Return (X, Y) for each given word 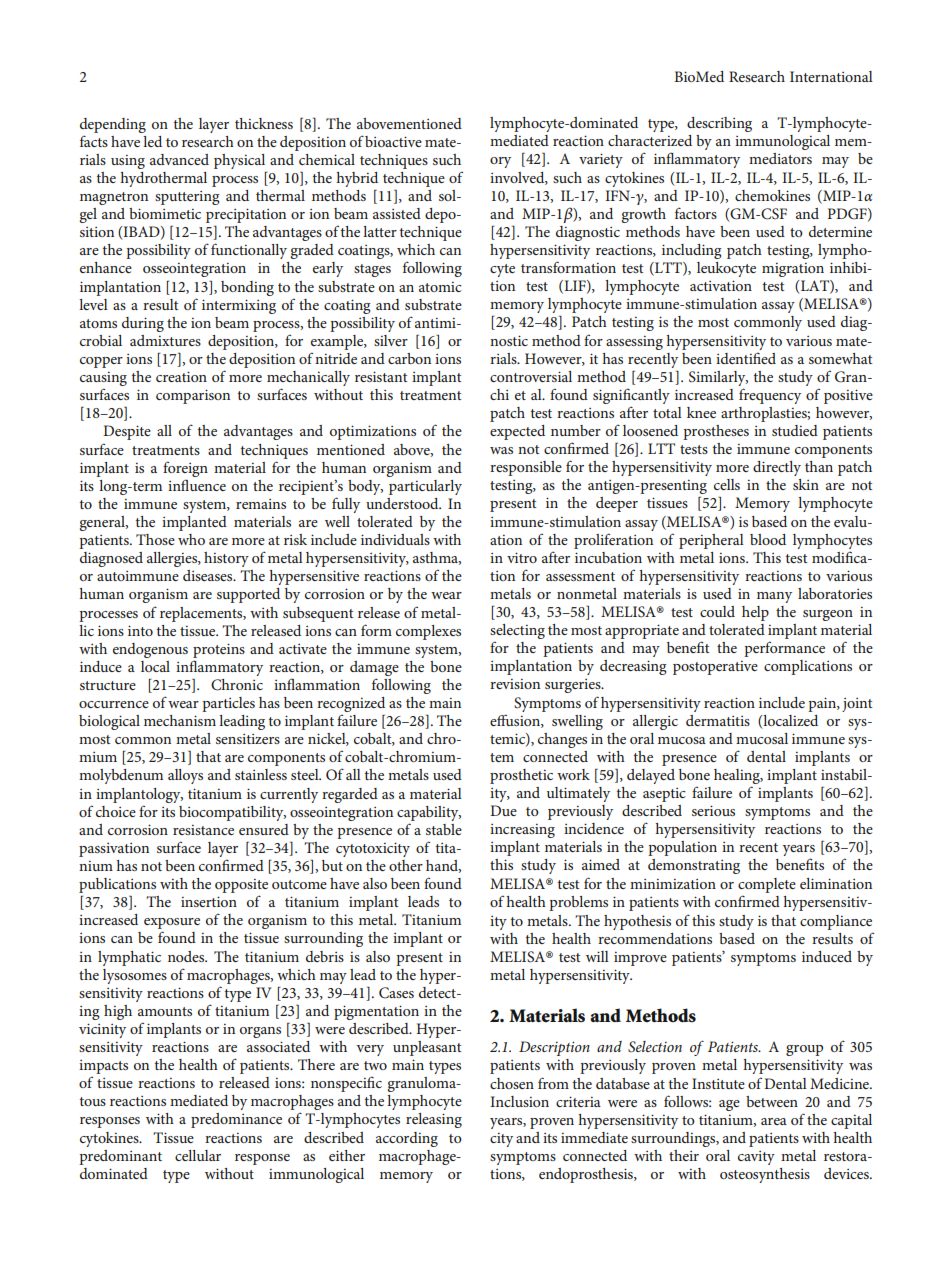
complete (767, 885)
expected (517, 432)
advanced (179, 159)
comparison (193, 396)
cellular (198, 1155)
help (755, 613)
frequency (770, 396)
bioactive (393, 141)
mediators (780, 158)
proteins (219, 650)
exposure (172, 923)
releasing (434, 1120)
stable (444, 829)
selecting (517, 633)
